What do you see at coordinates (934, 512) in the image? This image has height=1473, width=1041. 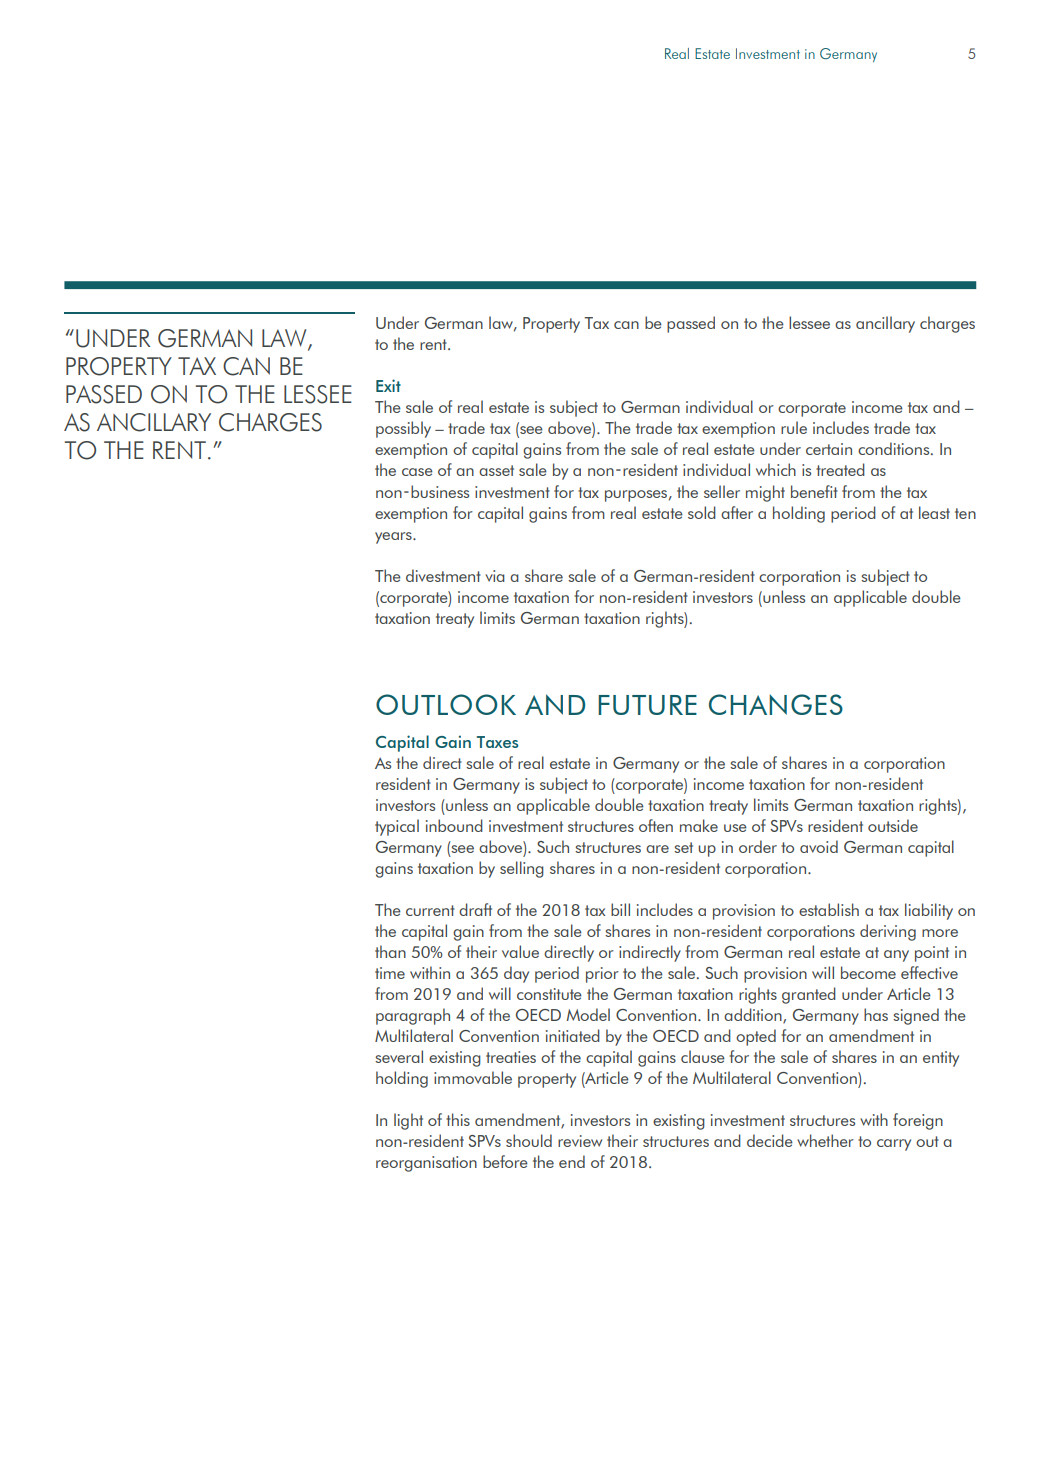 I see `least` at bounding box center [934, 512].
